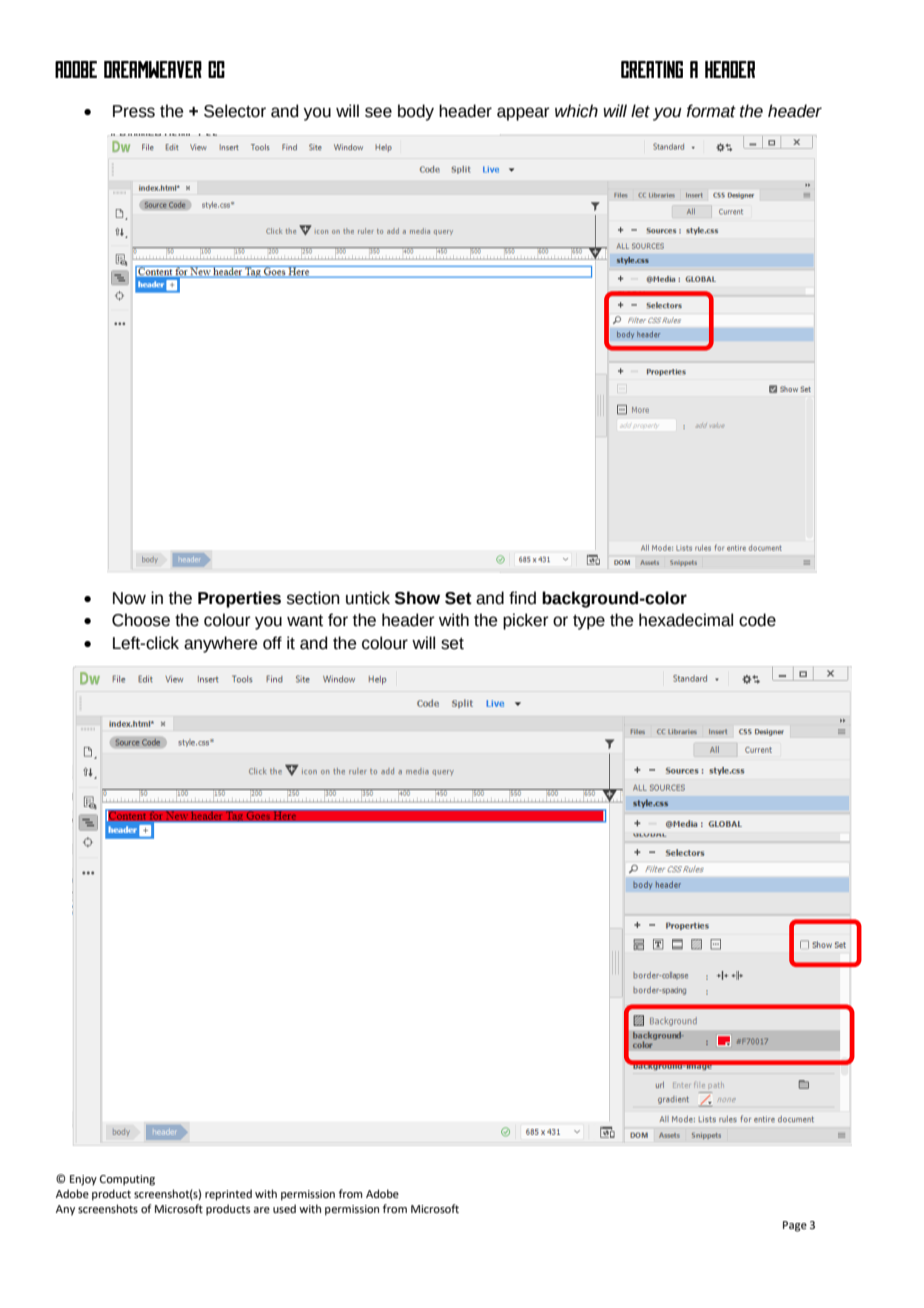  I want to click on used, so click(284, 1208).
